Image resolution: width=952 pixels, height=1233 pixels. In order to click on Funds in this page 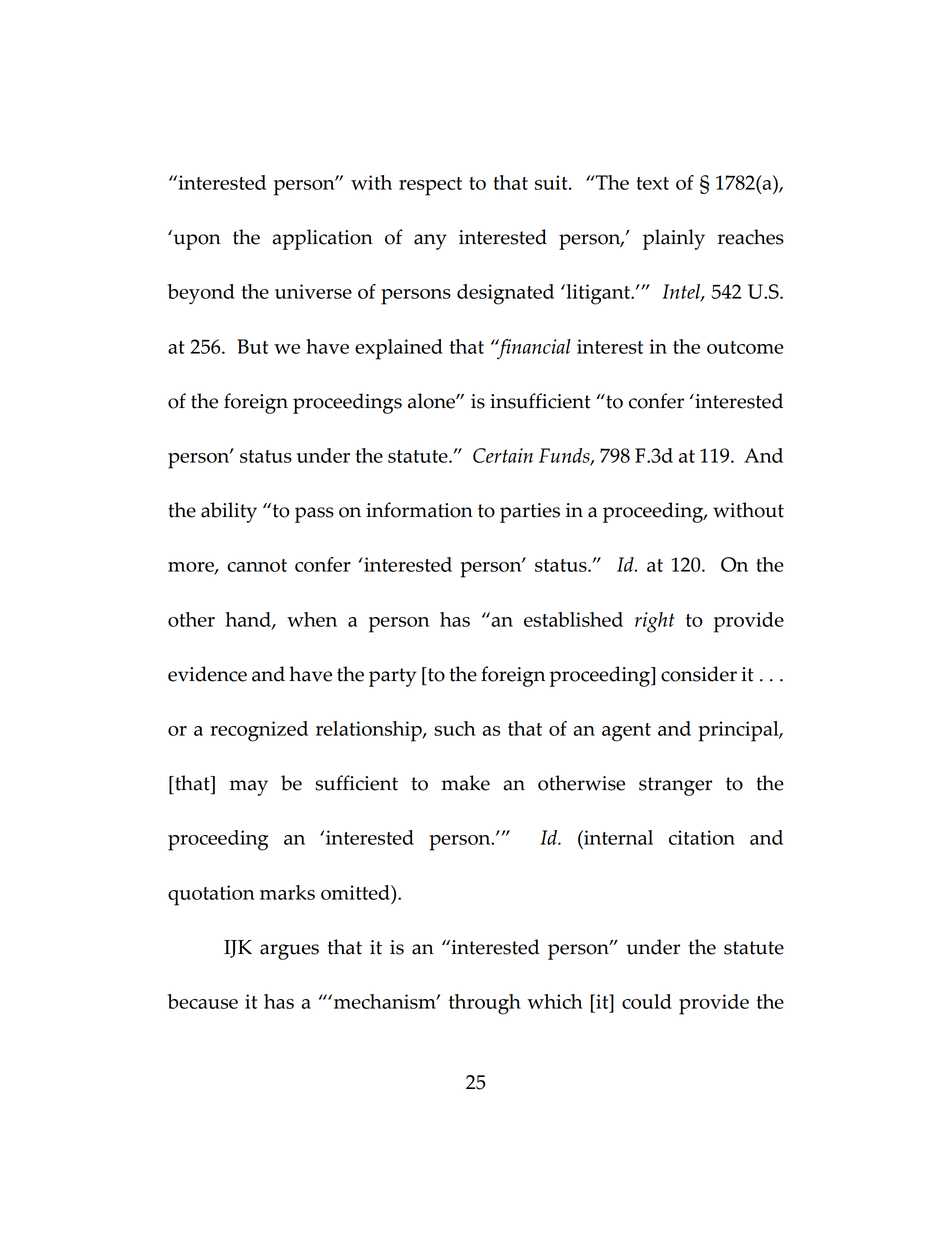, I will do `click(565, 457)`.
